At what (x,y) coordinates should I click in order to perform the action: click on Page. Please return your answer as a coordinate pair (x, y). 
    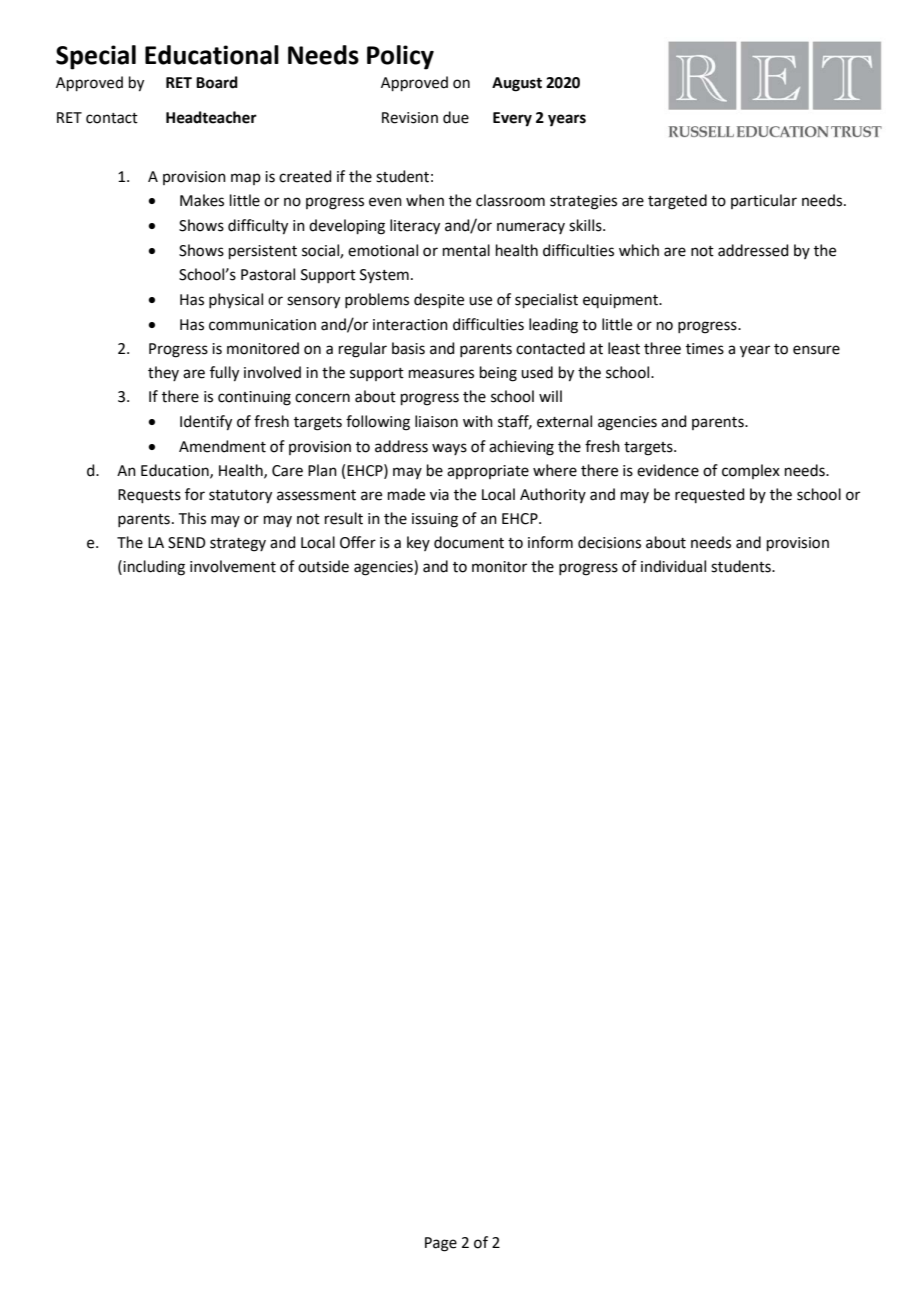
    Looking at the image, I should click on (441, 1244).
